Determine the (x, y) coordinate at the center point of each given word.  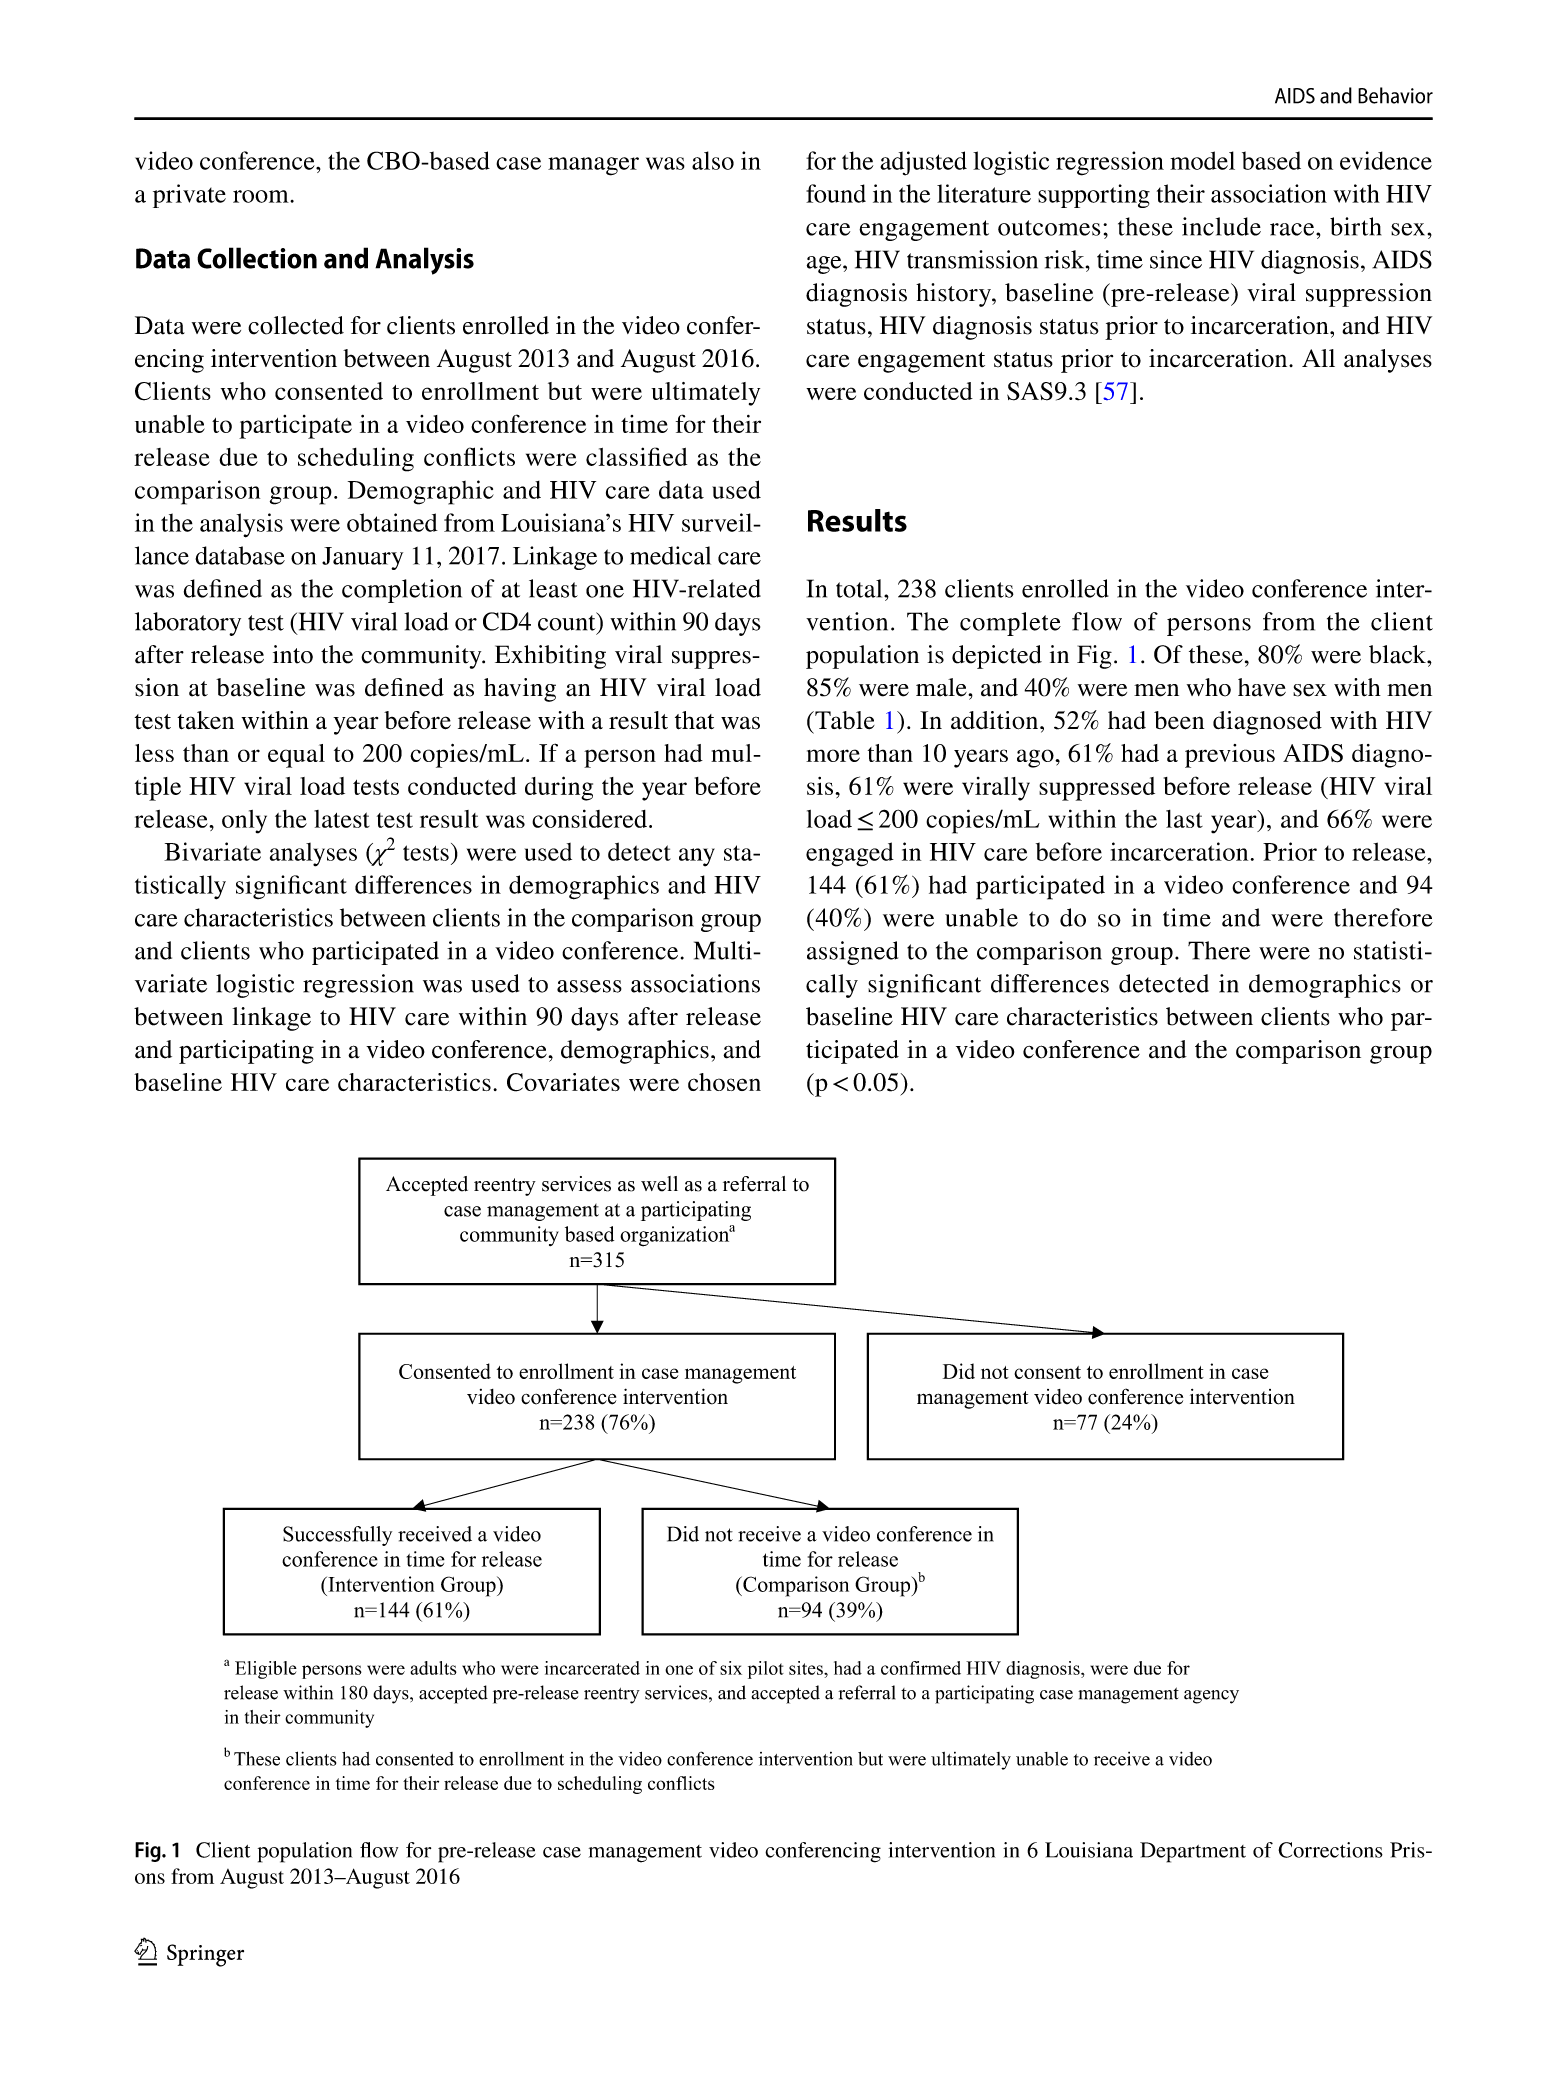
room (262, 196)
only (244, 822)
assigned (852, 953)
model (1202, 160)
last (1184, 819)
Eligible (266, 1670)
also (713, 160)
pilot (766, 1670)
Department (1193, 1852)
